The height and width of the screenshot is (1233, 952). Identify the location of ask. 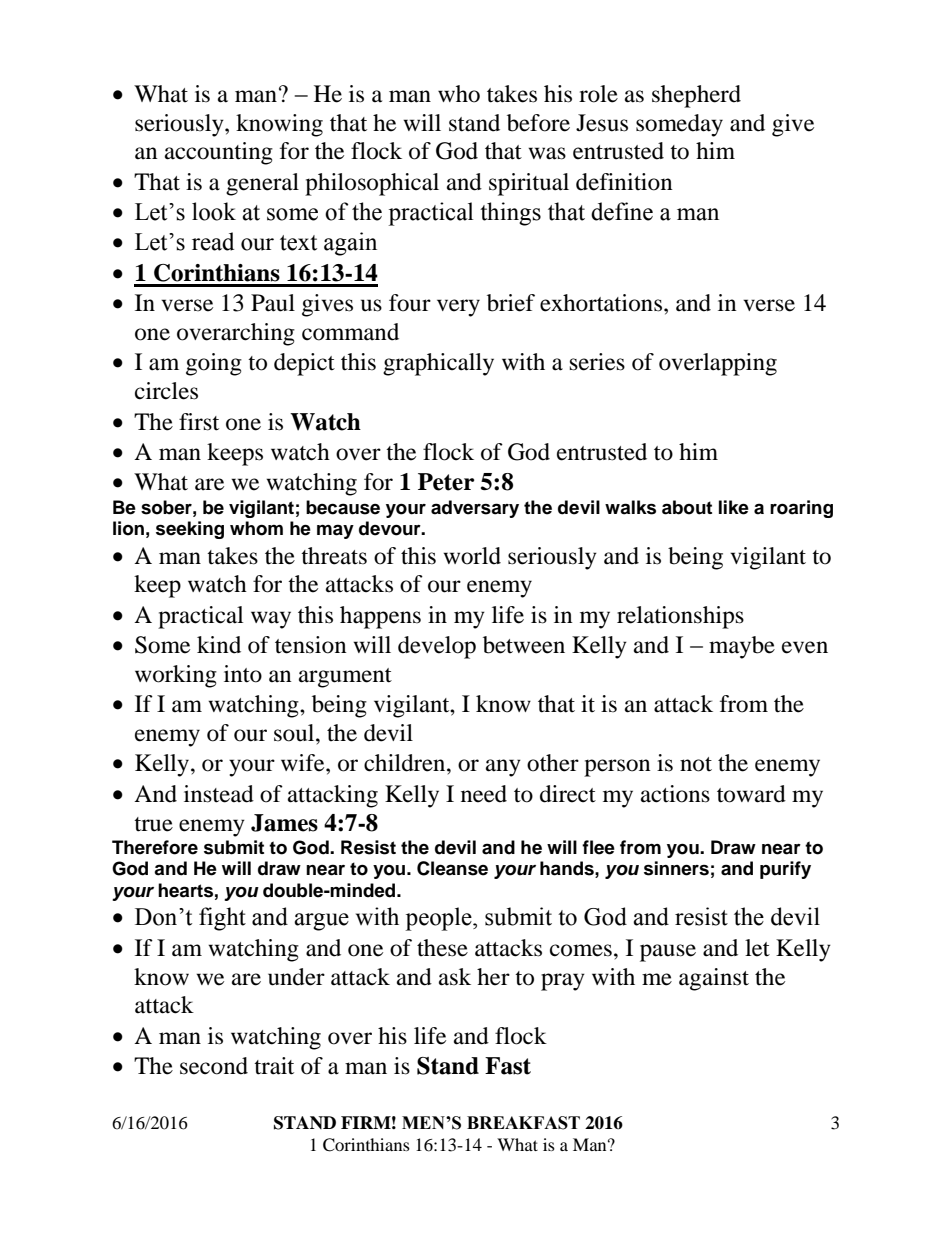
(455, 977).
